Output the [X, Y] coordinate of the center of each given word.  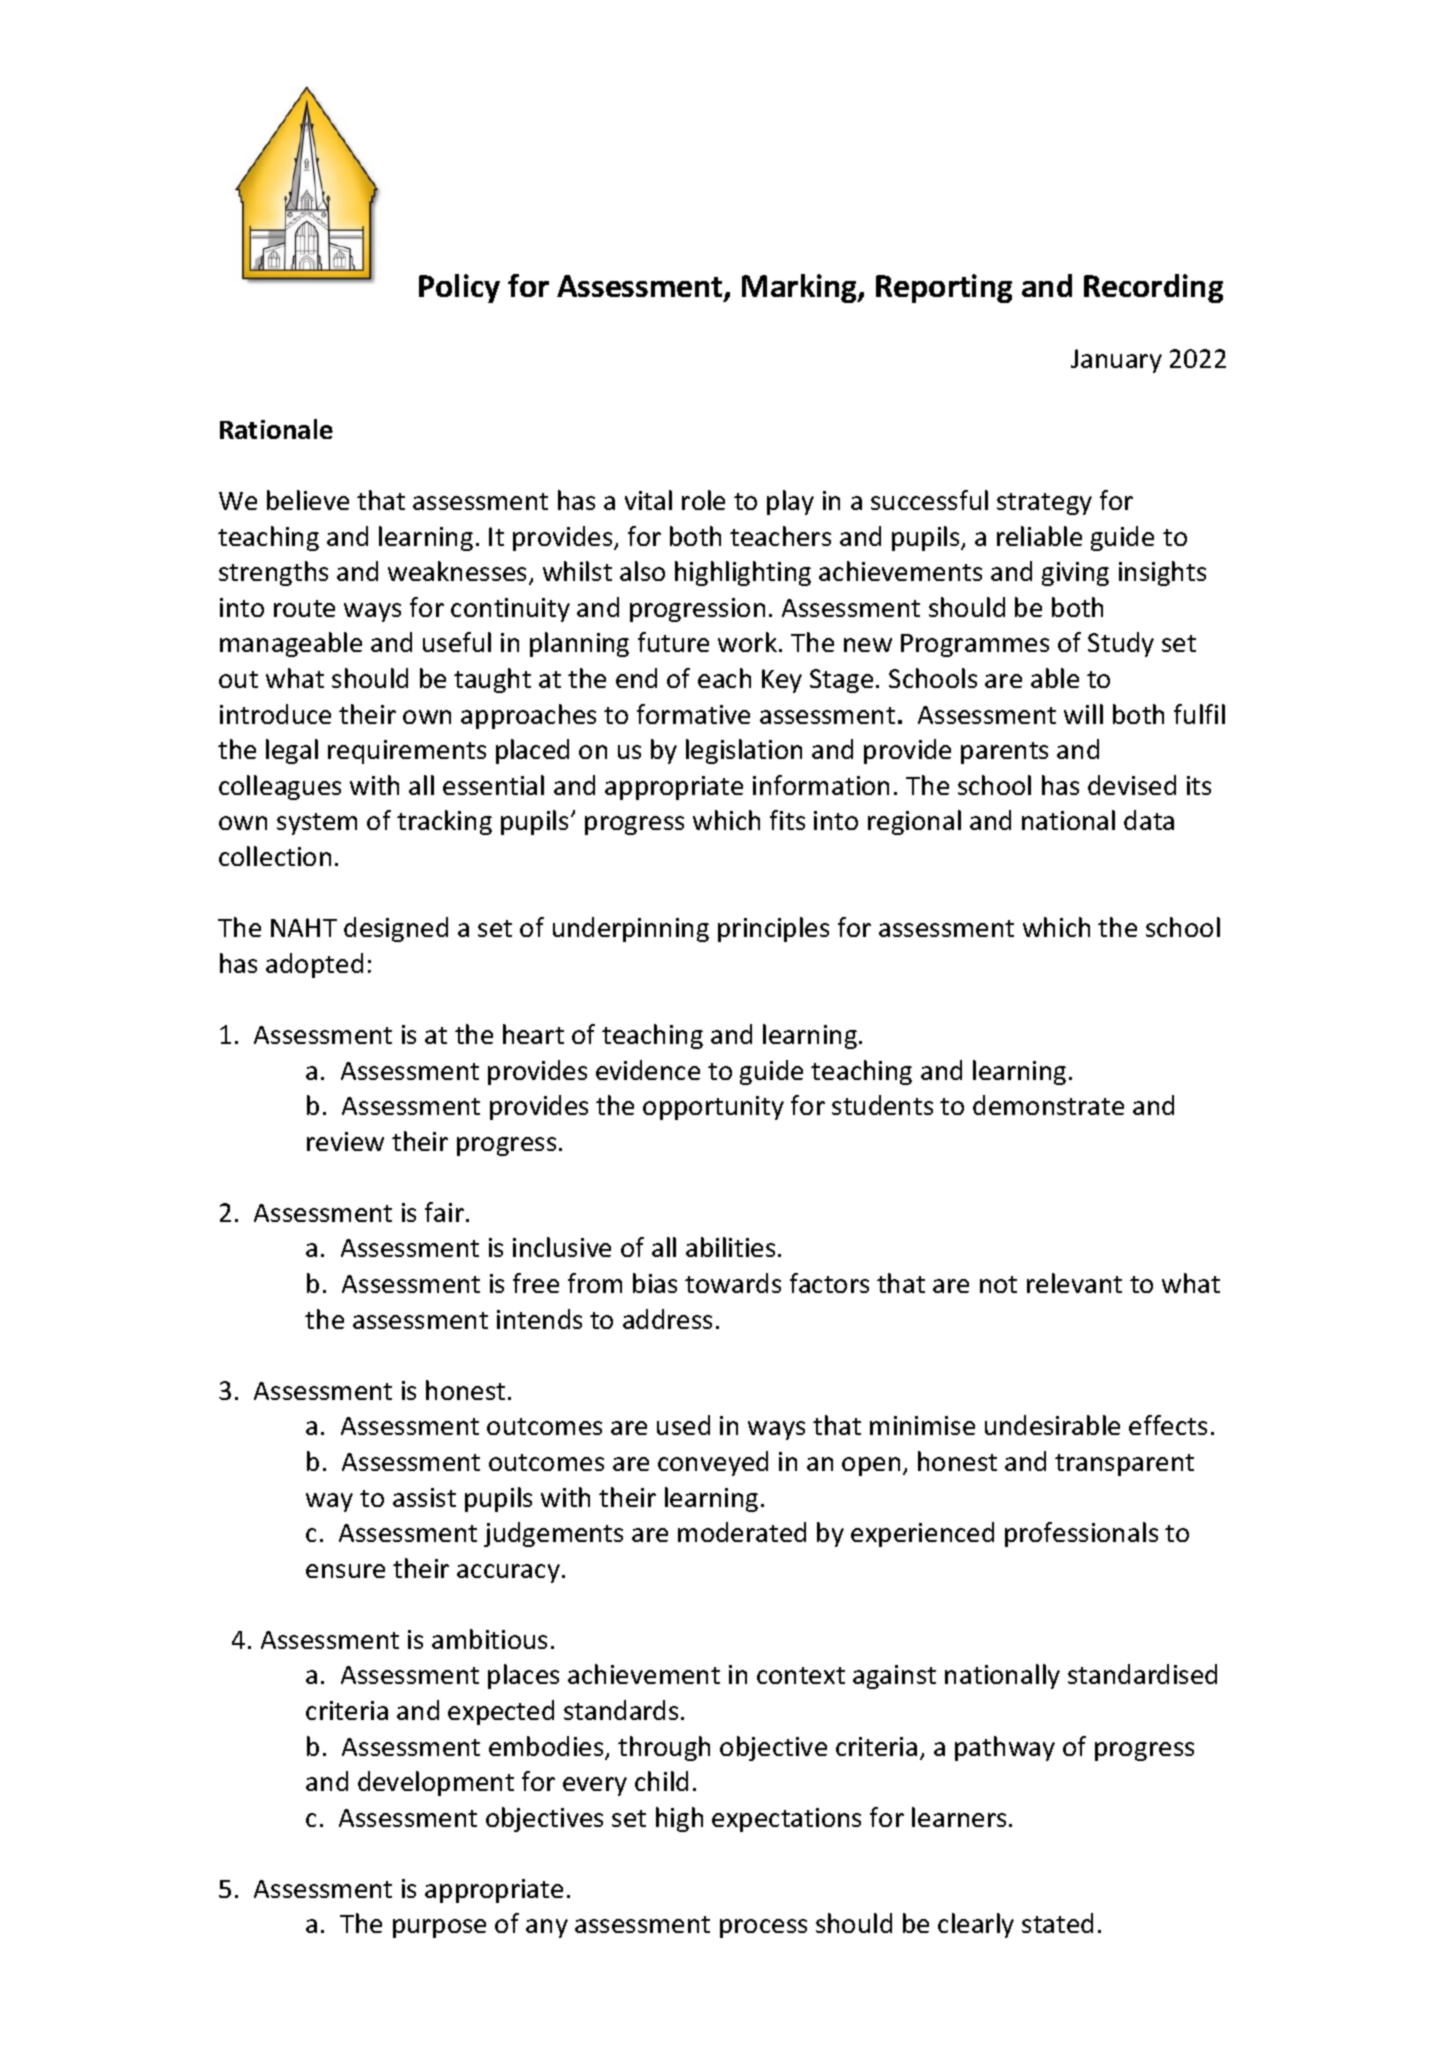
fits [787, 820]
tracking [444, 822]
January [1116, 361]
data [1149, 820]
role [703, 500]
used [683, 1425]
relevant [1074, 1283]
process [763, 1928]
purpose [439, 1928]
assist [424, 1497]
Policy [459, 288]
